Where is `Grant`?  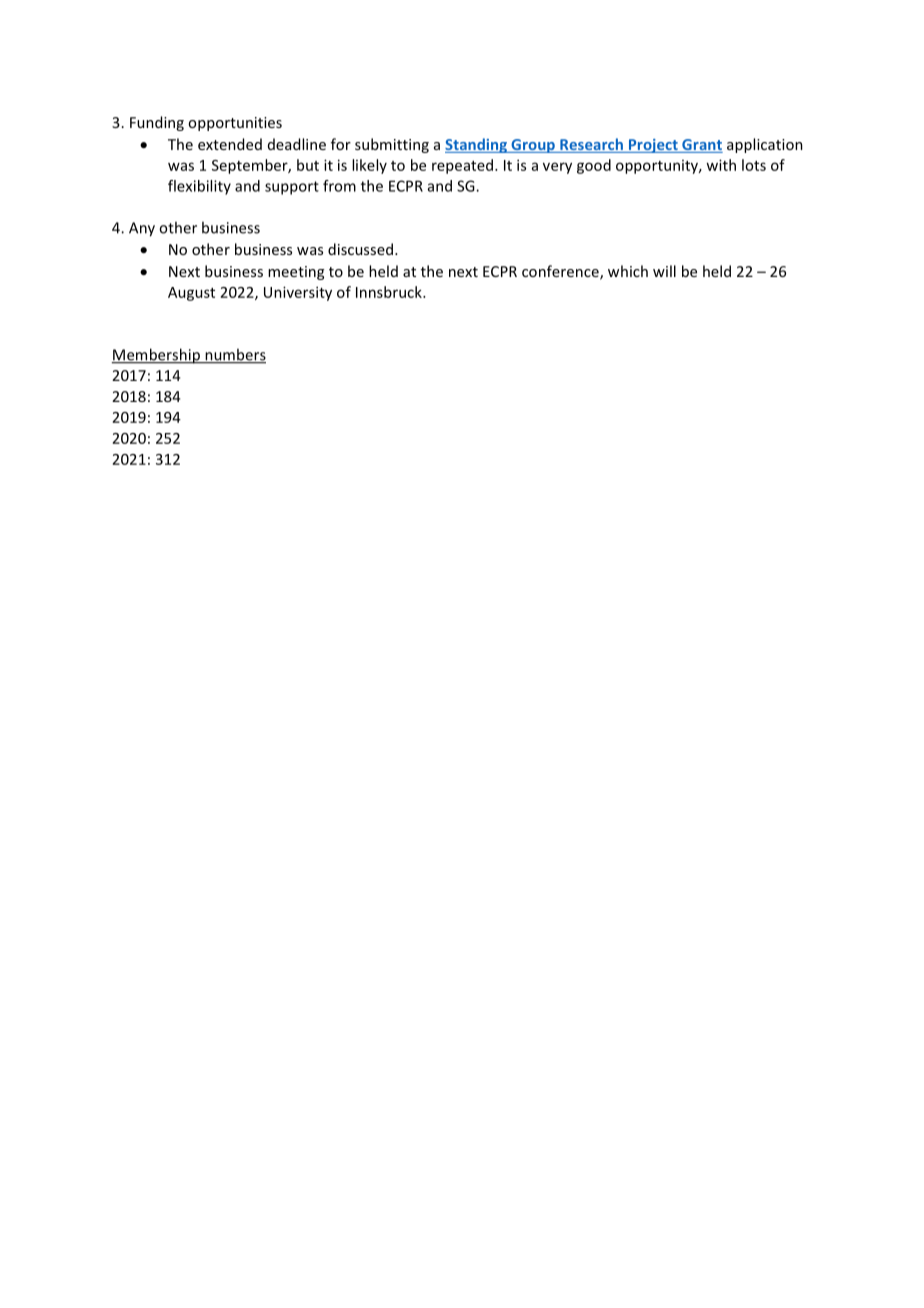
Grant is located at coordinates (701, 146).
